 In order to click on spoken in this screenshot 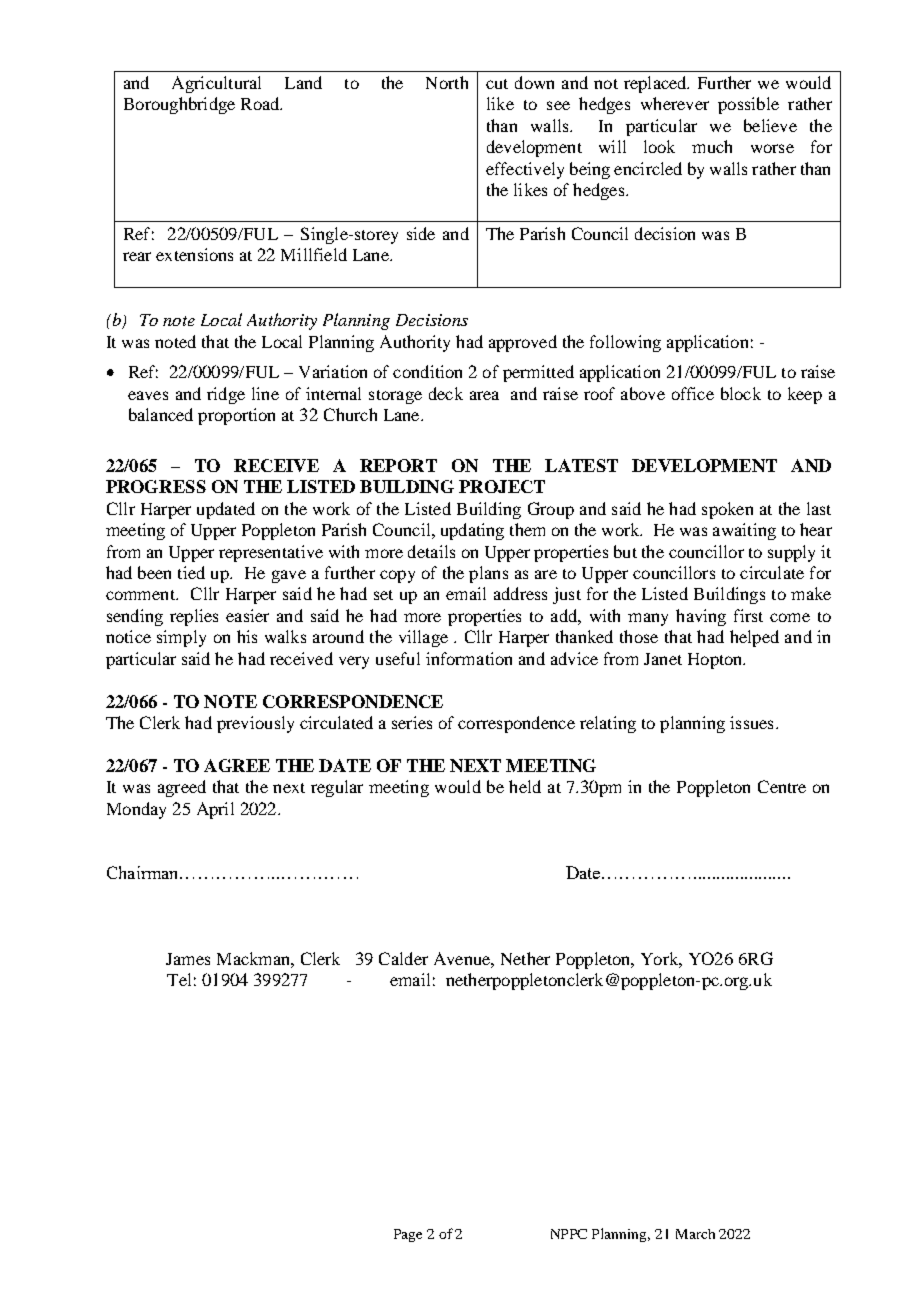, I will do `click(727, 510)`.
